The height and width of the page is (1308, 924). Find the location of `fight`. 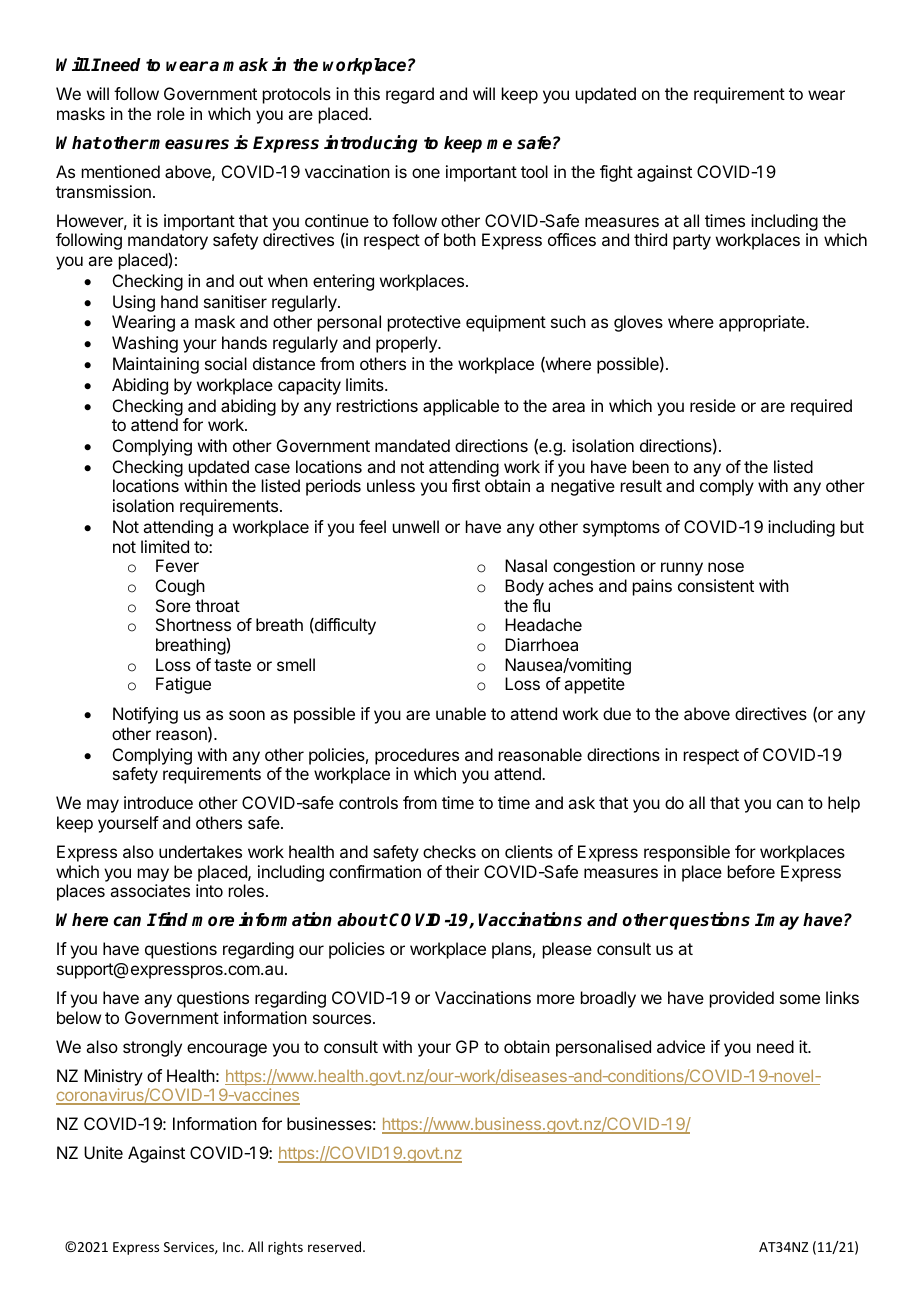

fight is located at coordinates (616, 173).
